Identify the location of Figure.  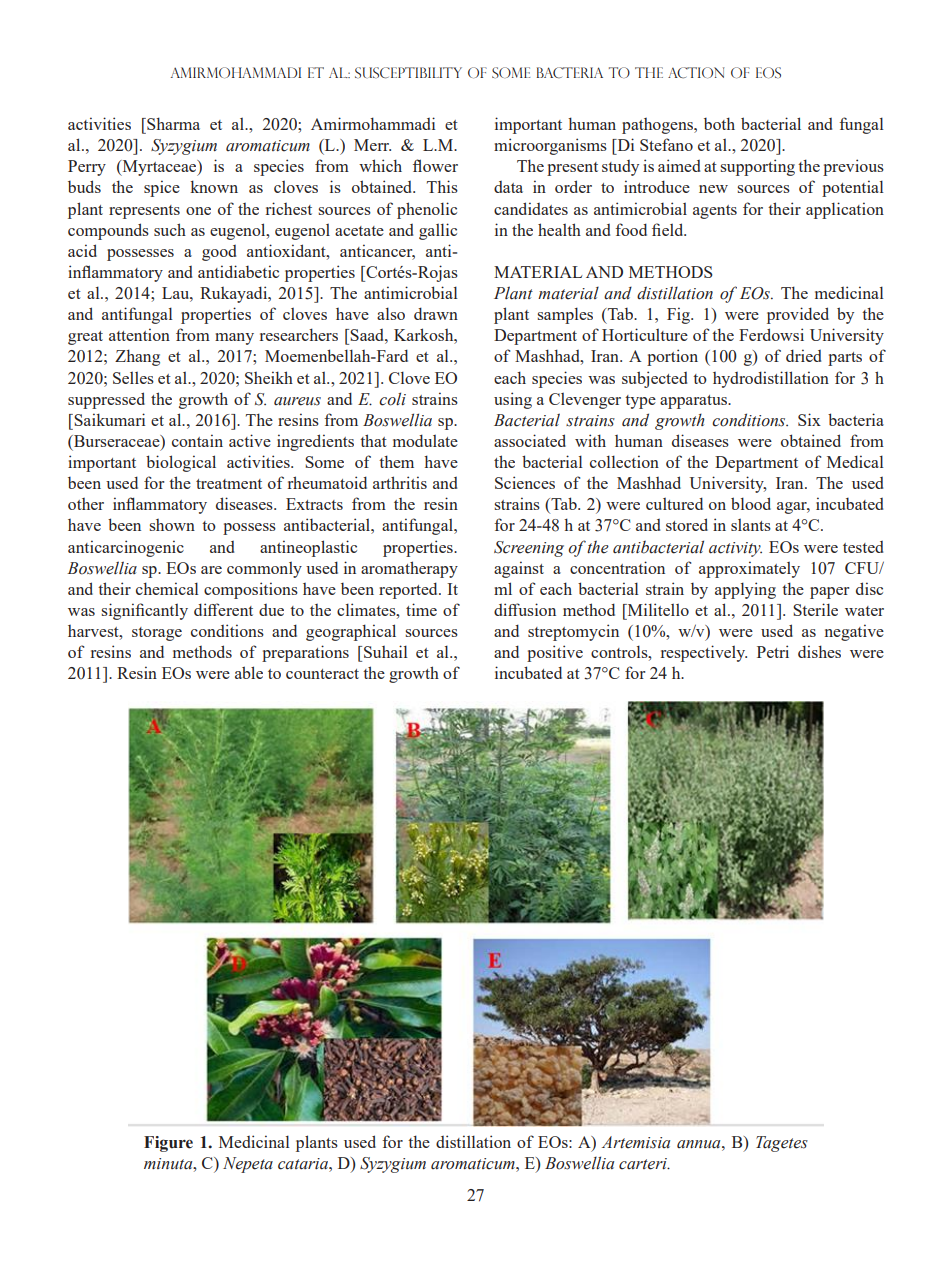
(168, 1144).
